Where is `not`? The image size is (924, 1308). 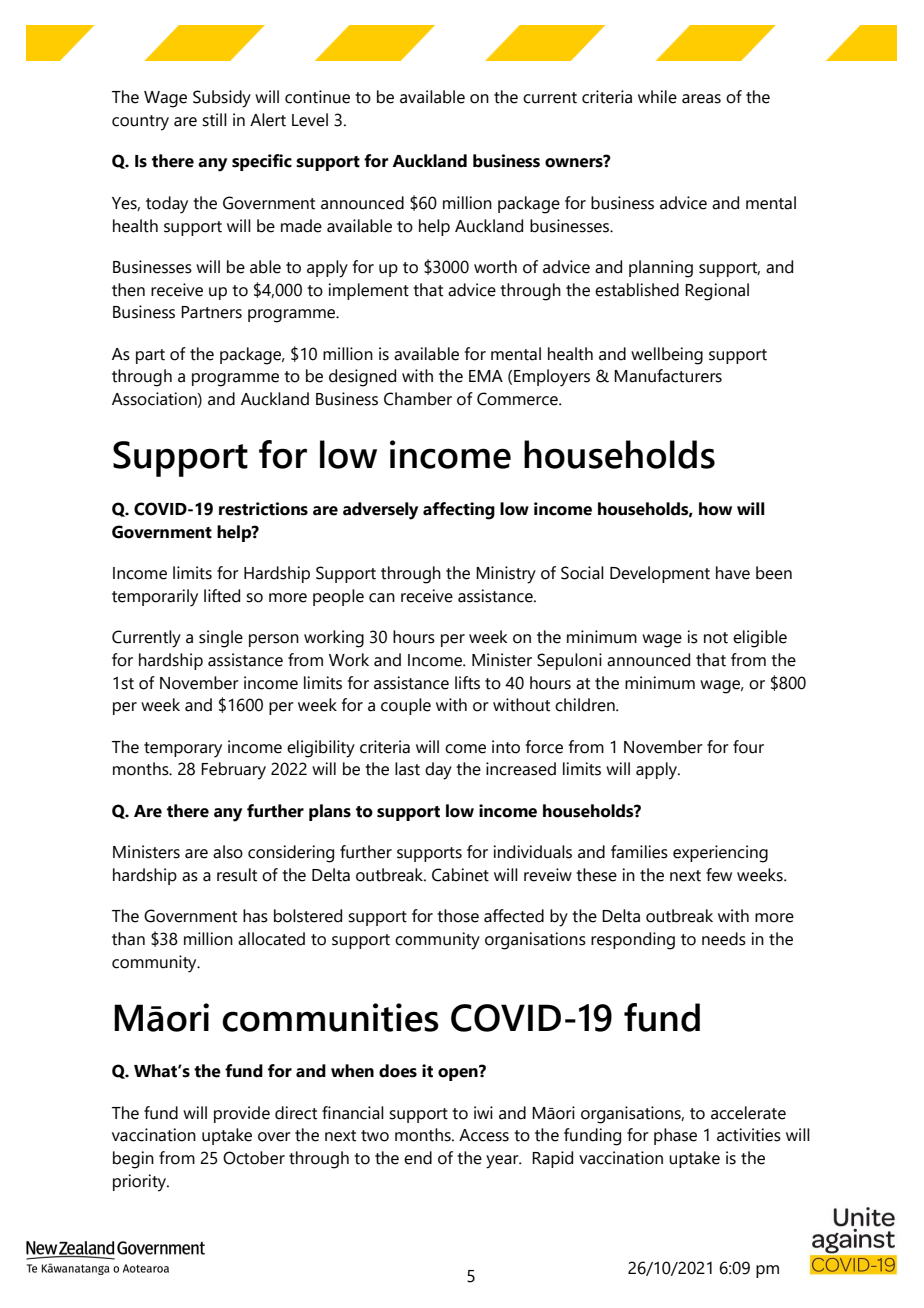
not is located at coordinates (716, 638).
